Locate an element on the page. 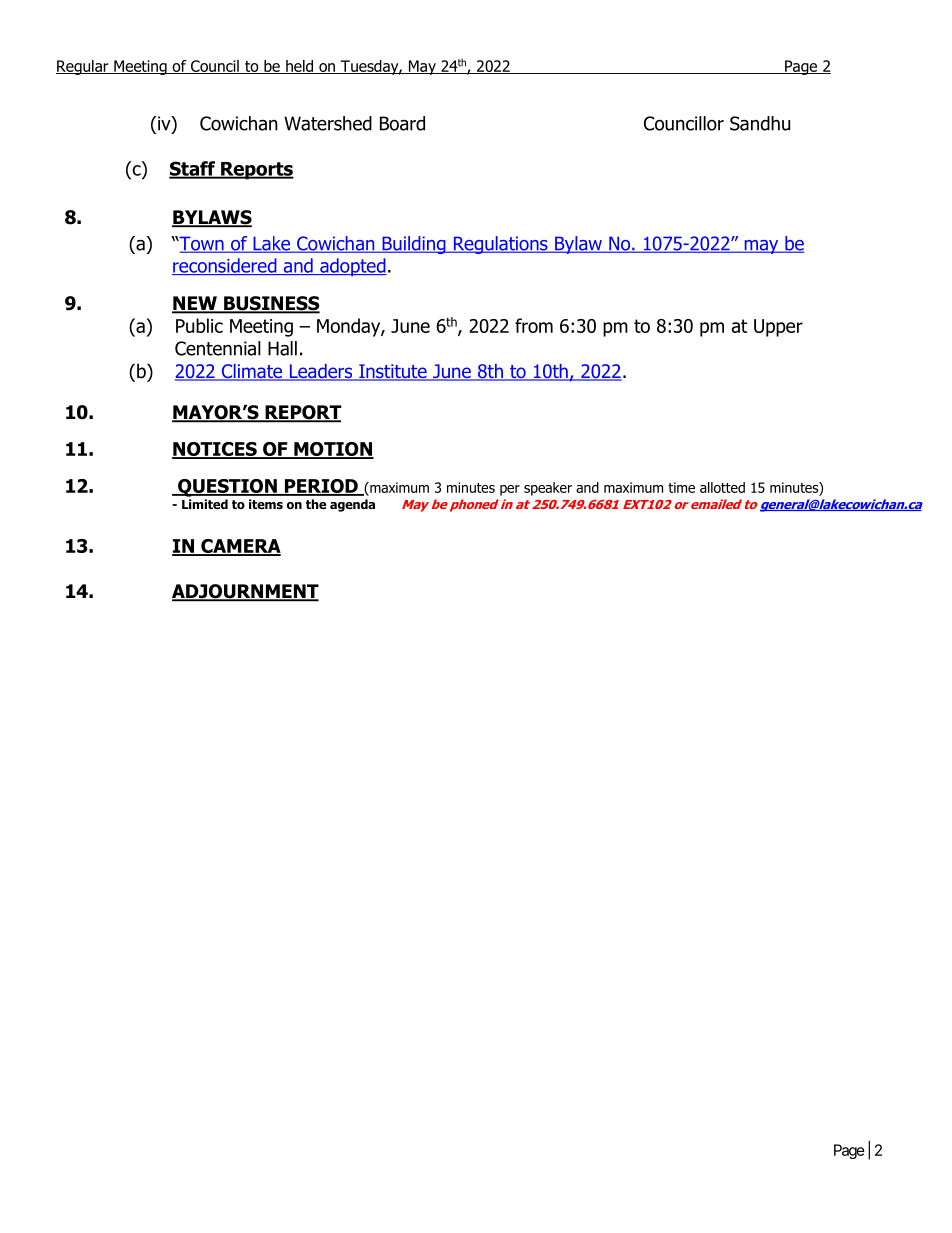 This document has width=952, height=1233. Public is located at coordinates (199, 325).
